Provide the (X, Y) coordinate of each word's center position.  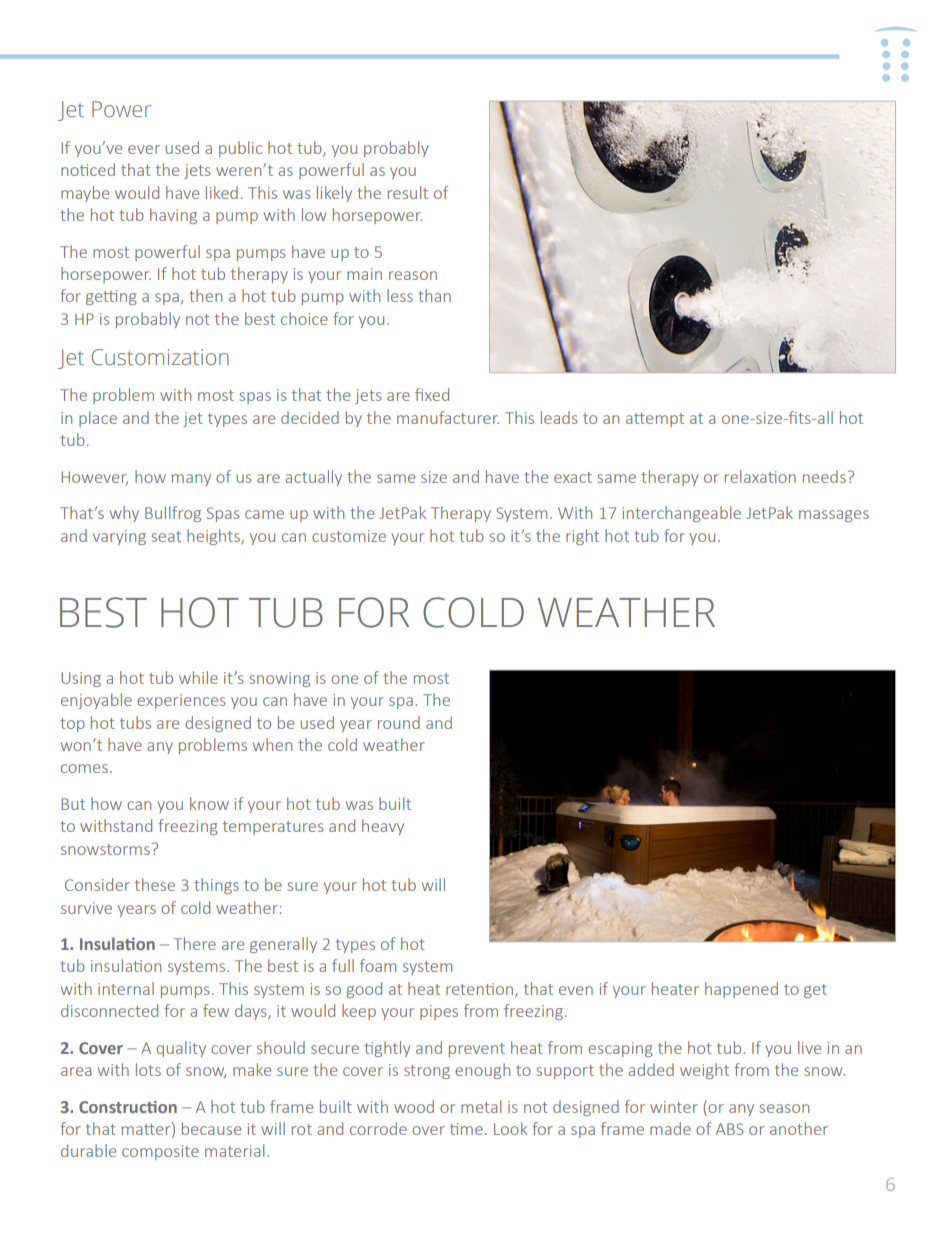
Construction (128, 1107)
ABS (730, 1129)
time (466, 1129)
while (198, 677)
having (173, 216)
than (434, 295)
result (408, 192)
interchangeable (682, 514)
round (399, 722)
